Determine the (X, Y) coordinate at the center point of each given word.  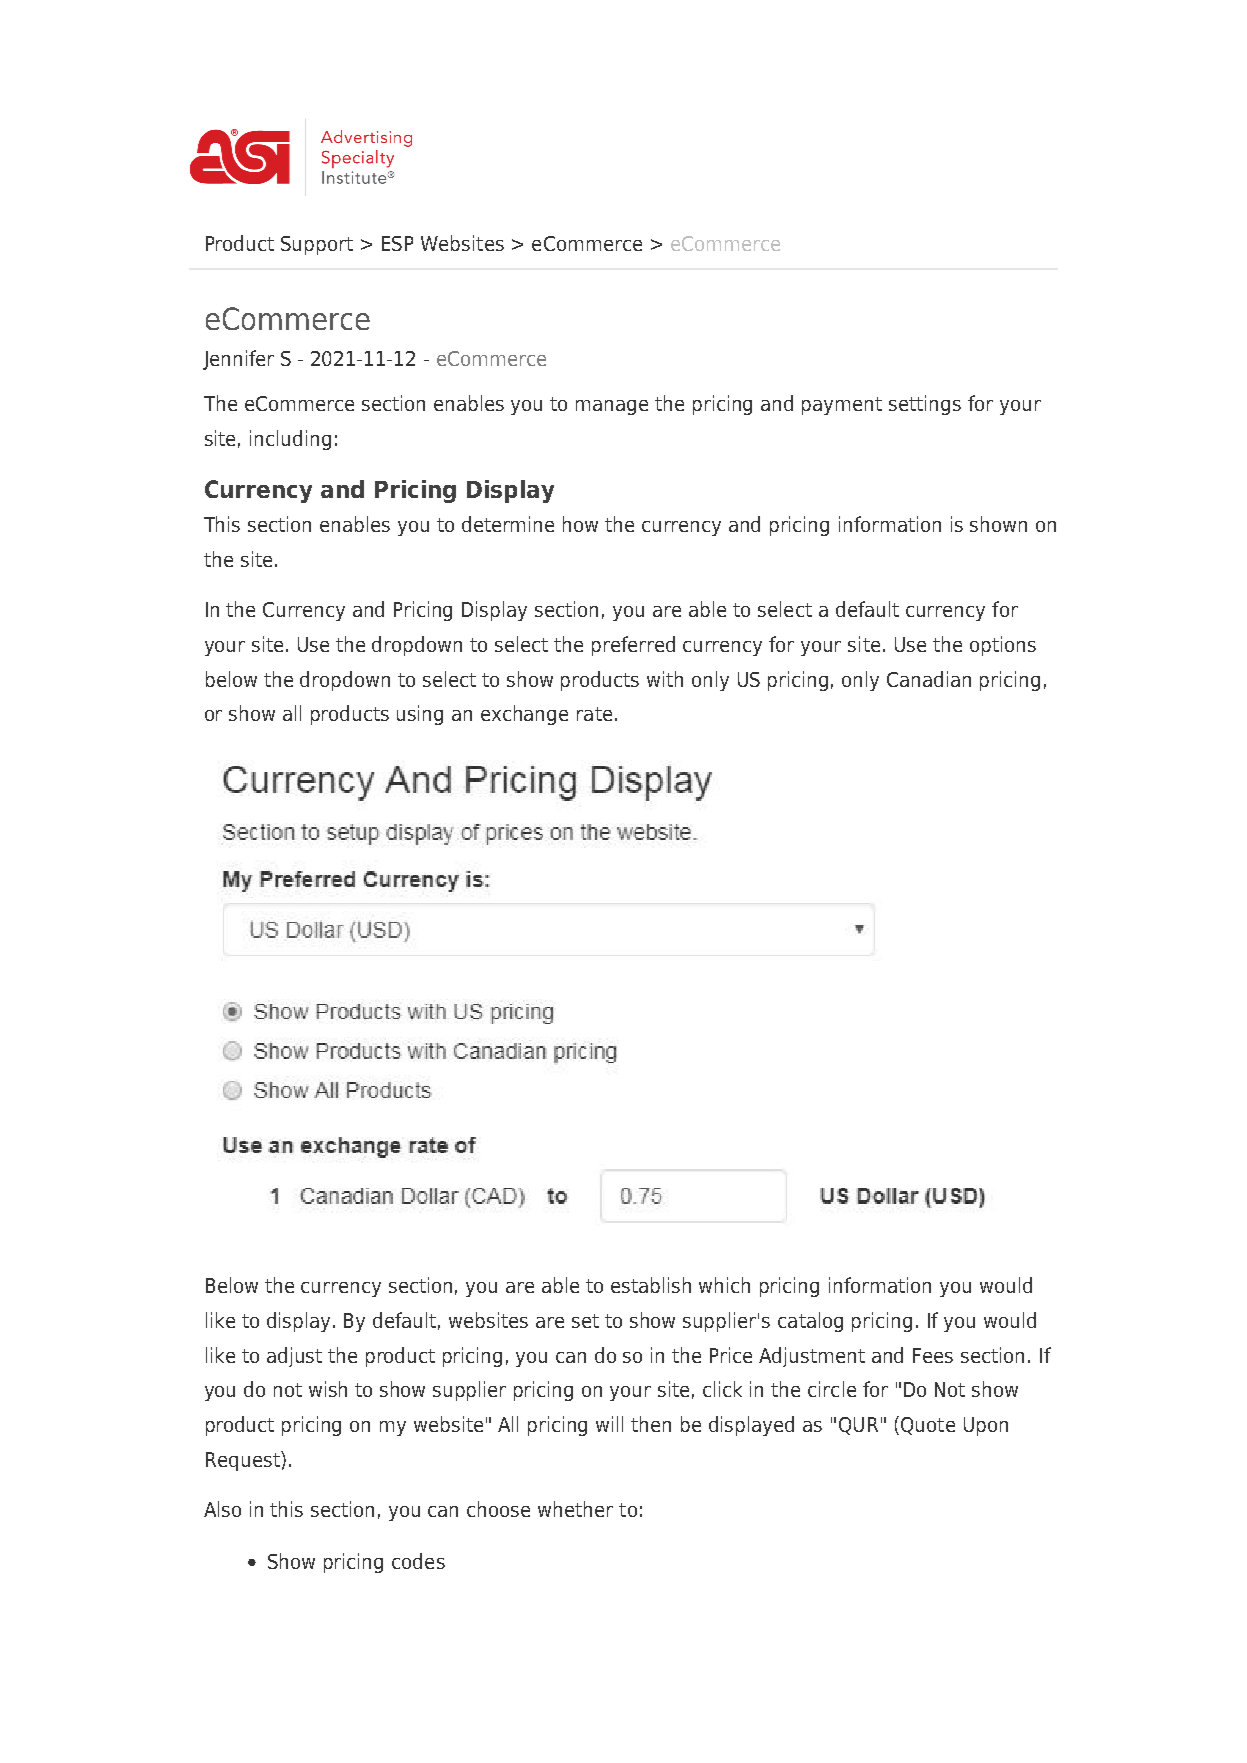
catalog (810, 1322)
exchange (524, 715)
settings (925, 405)
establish (651, 1285)
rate (594, 714)
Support (317, 245)
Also (222, 1509)
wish (328, 1389)
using (420, 715)
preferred (633, 646)
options (1003, 646)
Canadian (929, 679)
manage (612, 407)
